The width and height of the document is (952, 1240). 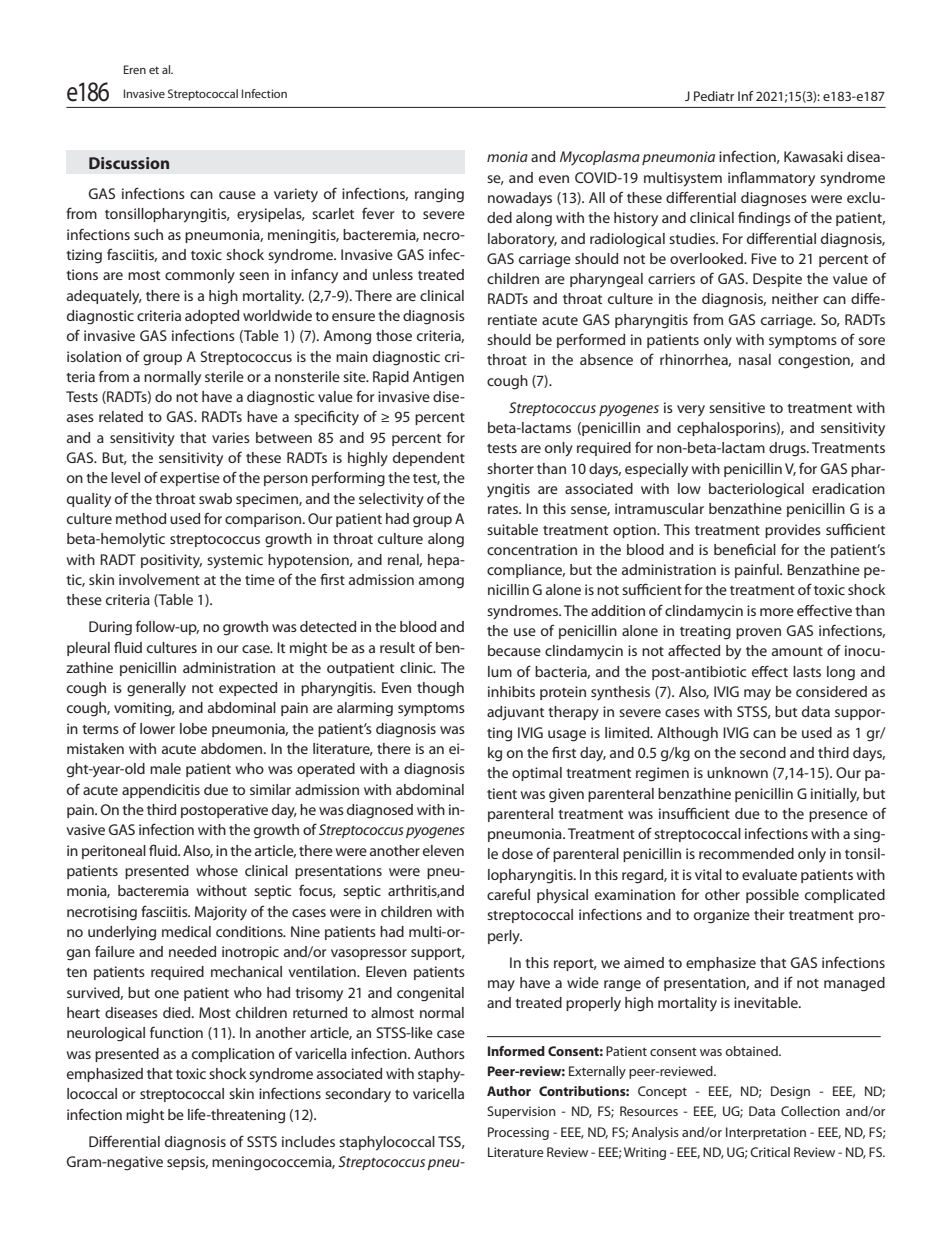 I want to click on ranging, so click(x=439, y=195).
